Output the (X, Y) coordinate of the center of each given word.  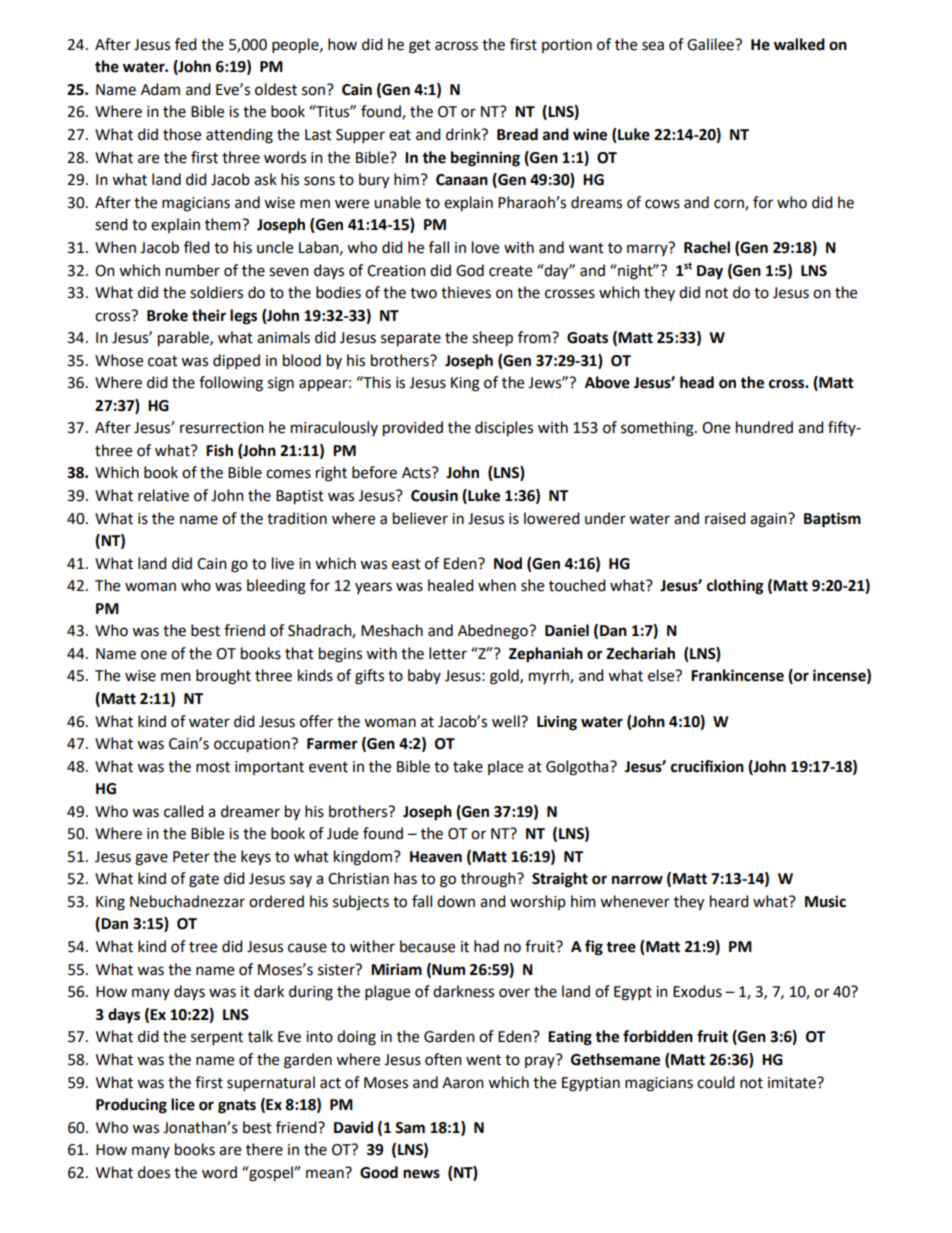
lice (183, 1104)
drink (464, 134)
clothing (735, 587)
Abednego (494, 632)
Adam (160, 89)
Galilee (711, 44)
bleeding (276, 587)
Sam (410, 1128)
